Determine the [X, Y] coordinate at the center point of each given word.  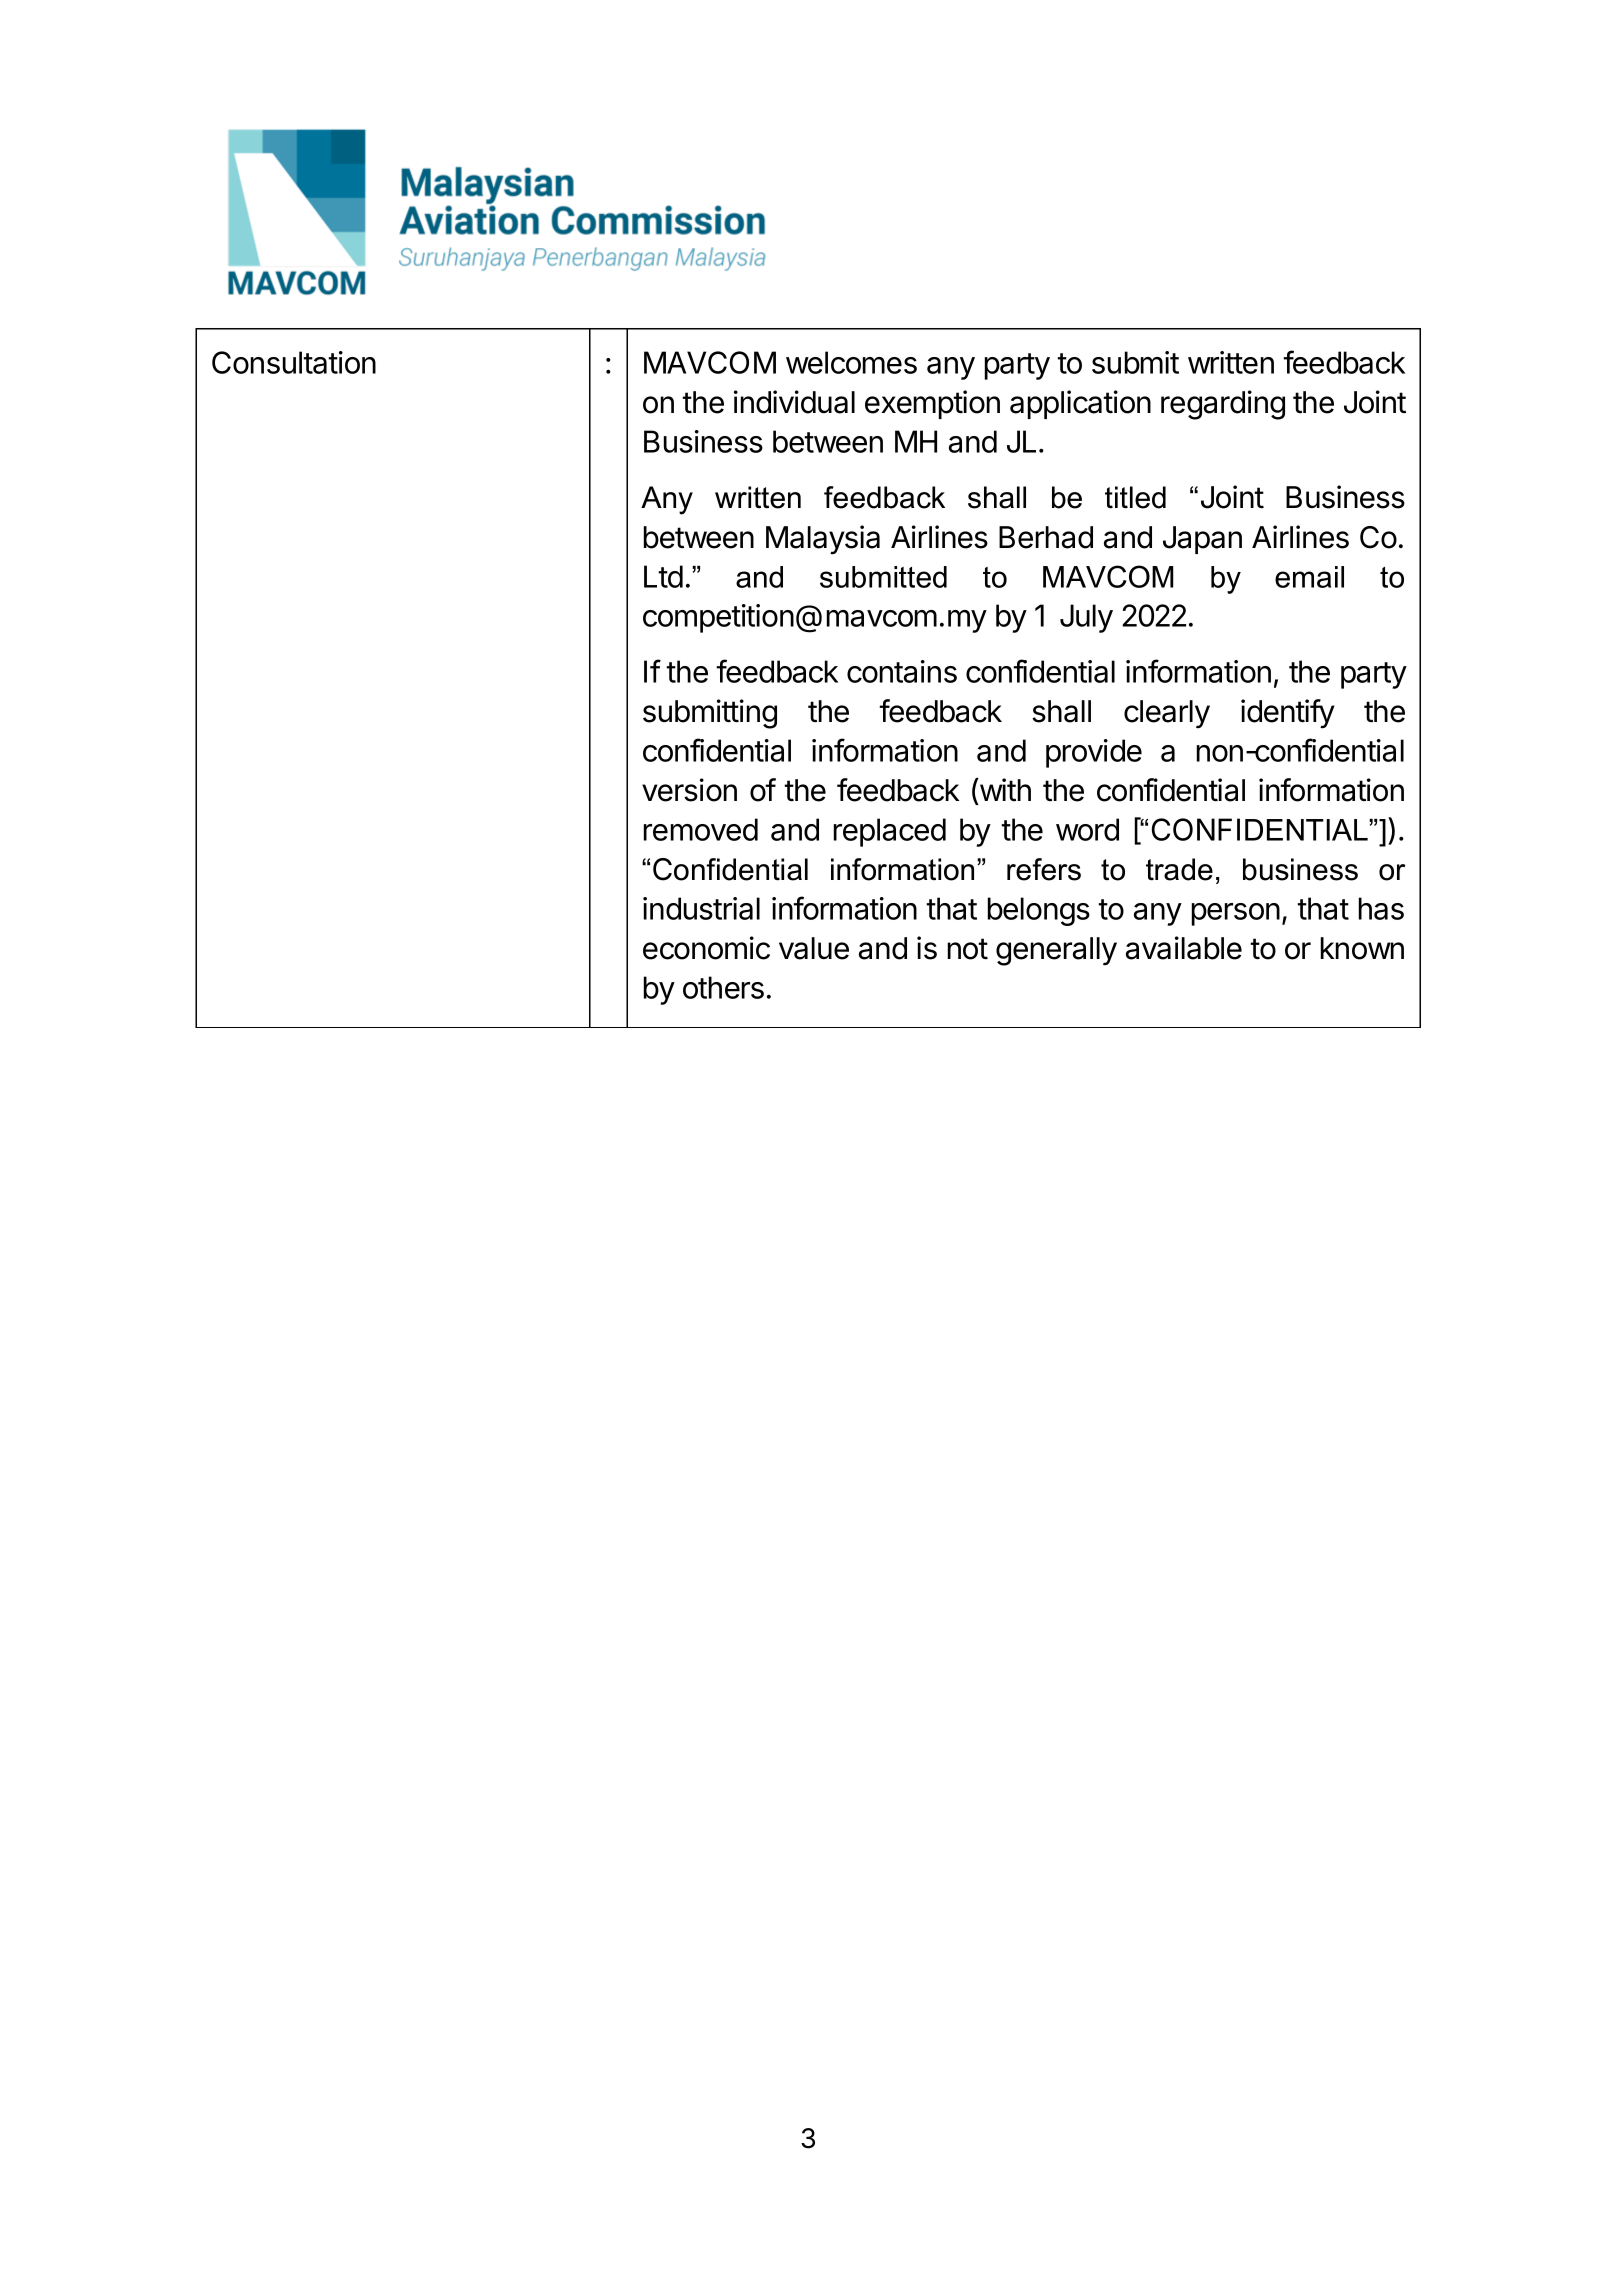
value [814, 948]
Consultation [294, 362]
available [1184, 948]
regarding [1223, 405]
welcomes [851, 362]
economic [706, 948]
